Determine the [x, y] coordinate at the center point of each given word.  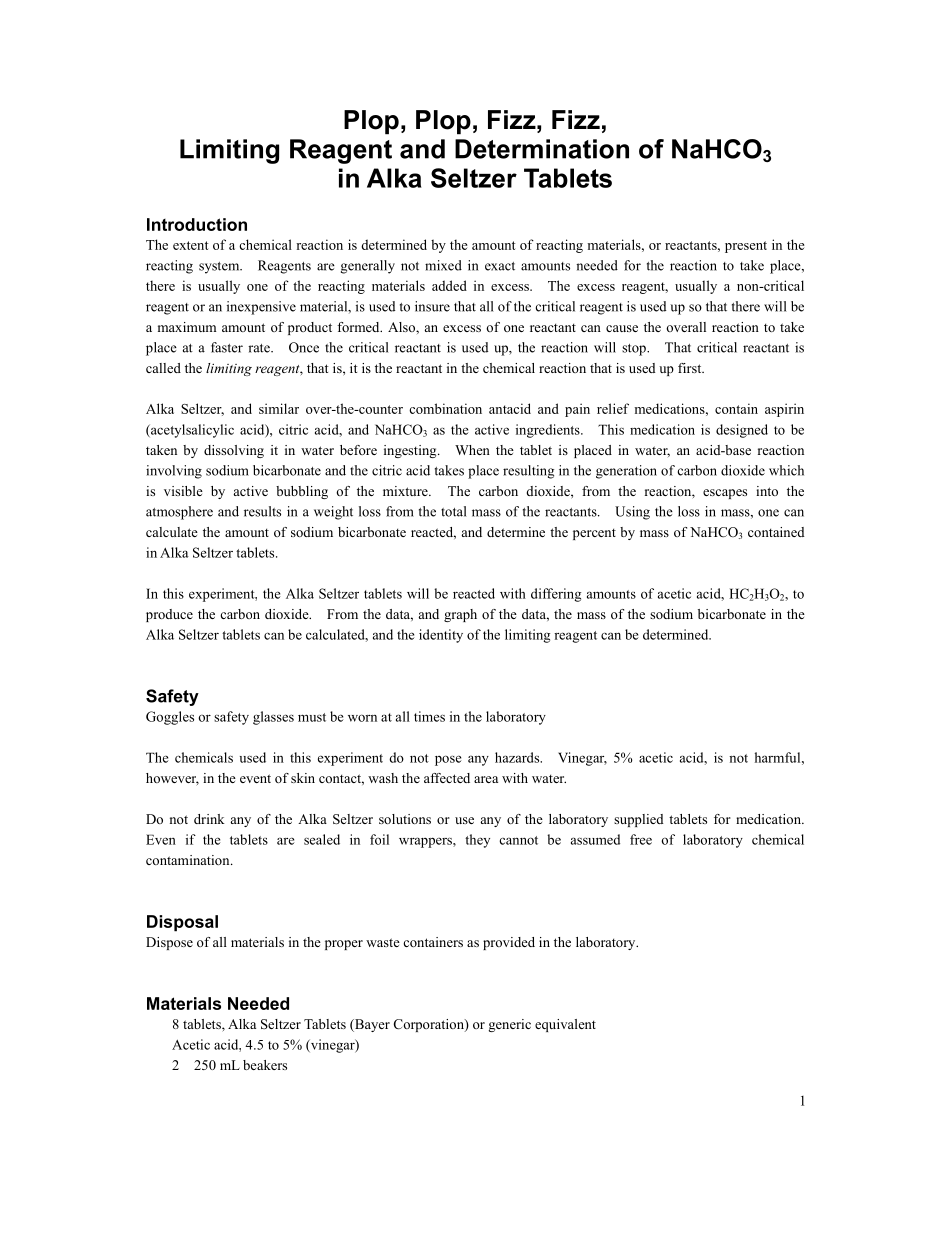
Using [632, 513]
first [691, 368]
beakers [265, 1065]
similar [279, 408]
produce [169, 615]
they [477, 841]
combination [445, 408]
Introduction [197, 224]
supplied [639, 820]
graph [460, 615]
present [746, 247]
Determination [542, 149]
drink [209, 819]
